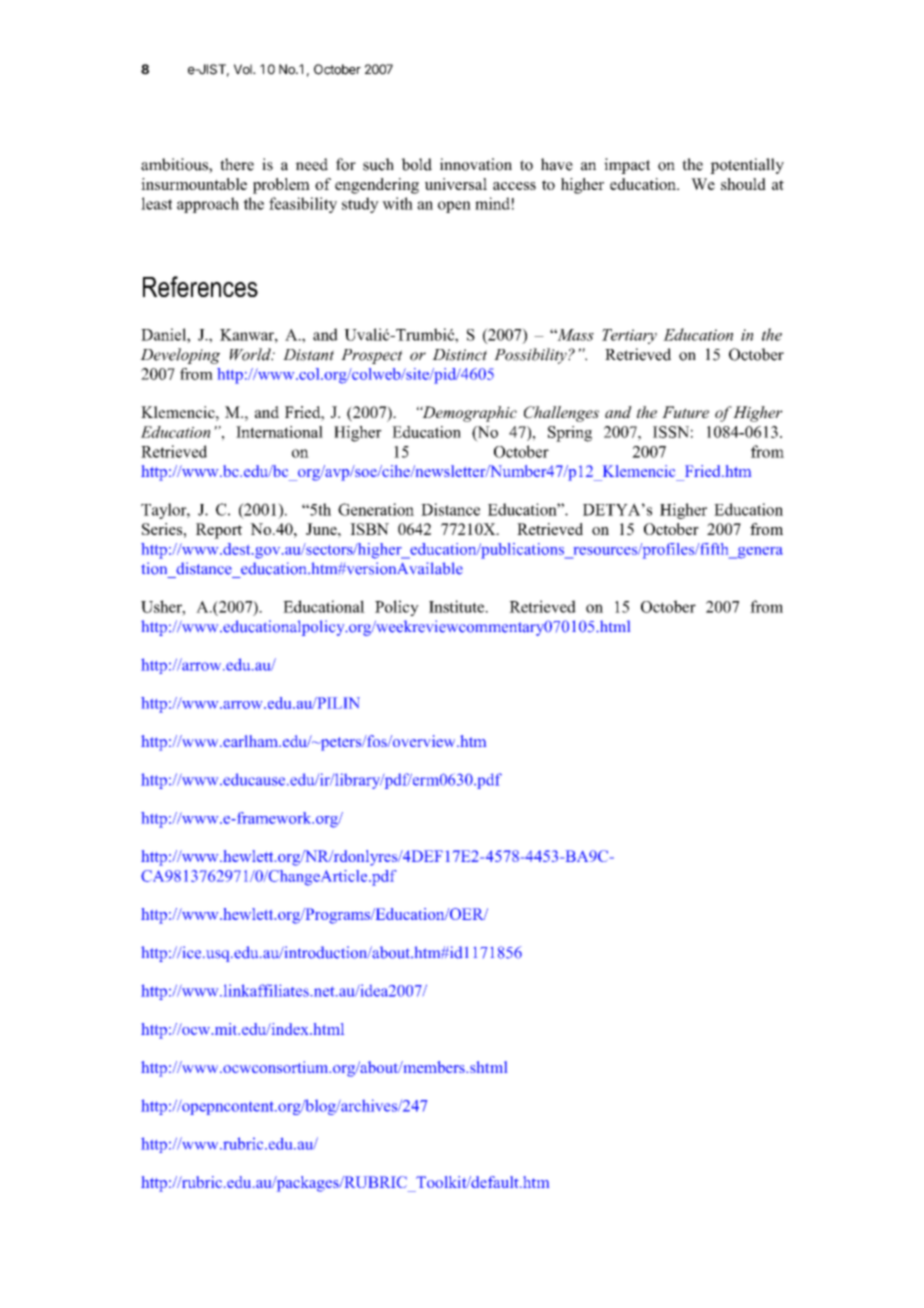 The image size is (924, 1308). What do you see at coordinates (459, 355) in the screenshot?
I see `Distinct` at bounding box center [459, 355].
